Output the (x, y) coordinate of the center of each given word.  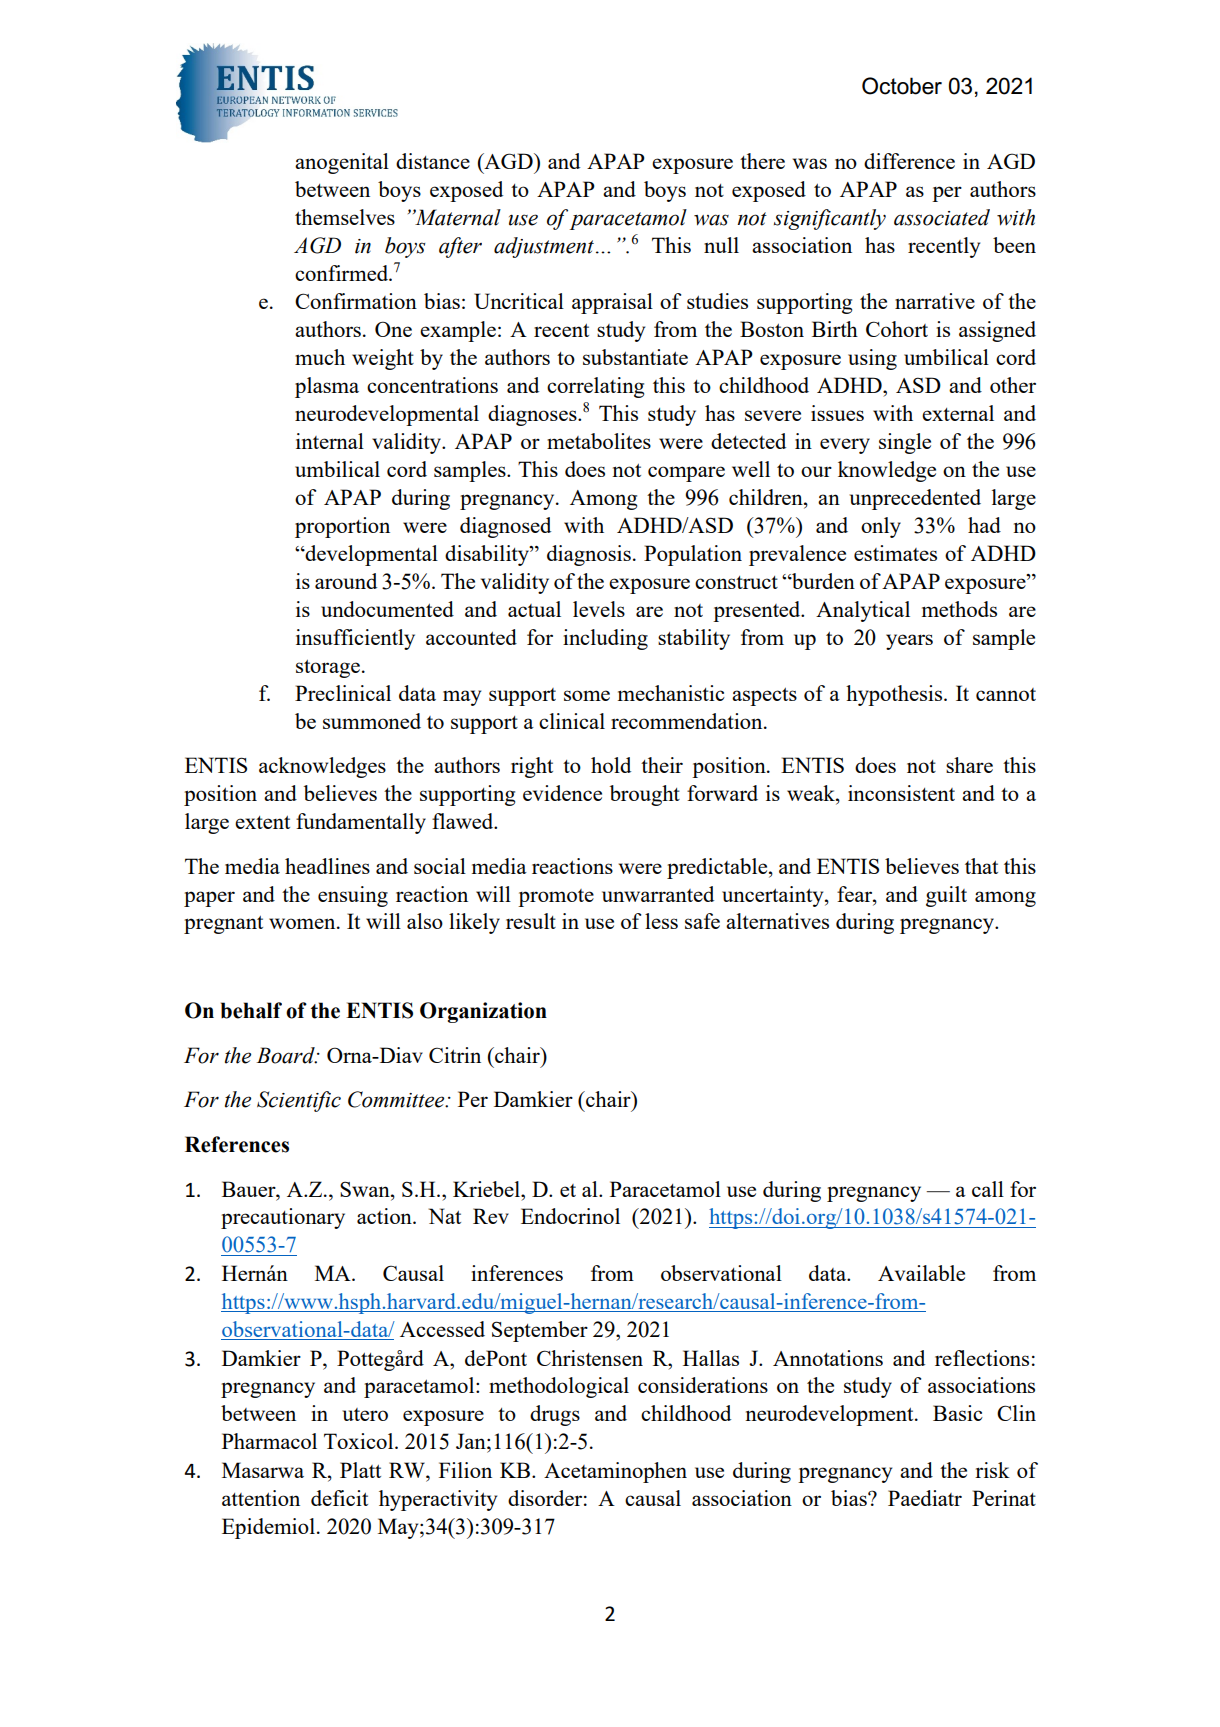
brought (645, 795)
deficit (339, 1498)
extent (262, 822)
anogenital (342, 163)
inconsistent (901, 793)
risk (992, 1470)
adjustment (544, 247)
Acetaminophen (615, 1472)
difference (909, 161)
